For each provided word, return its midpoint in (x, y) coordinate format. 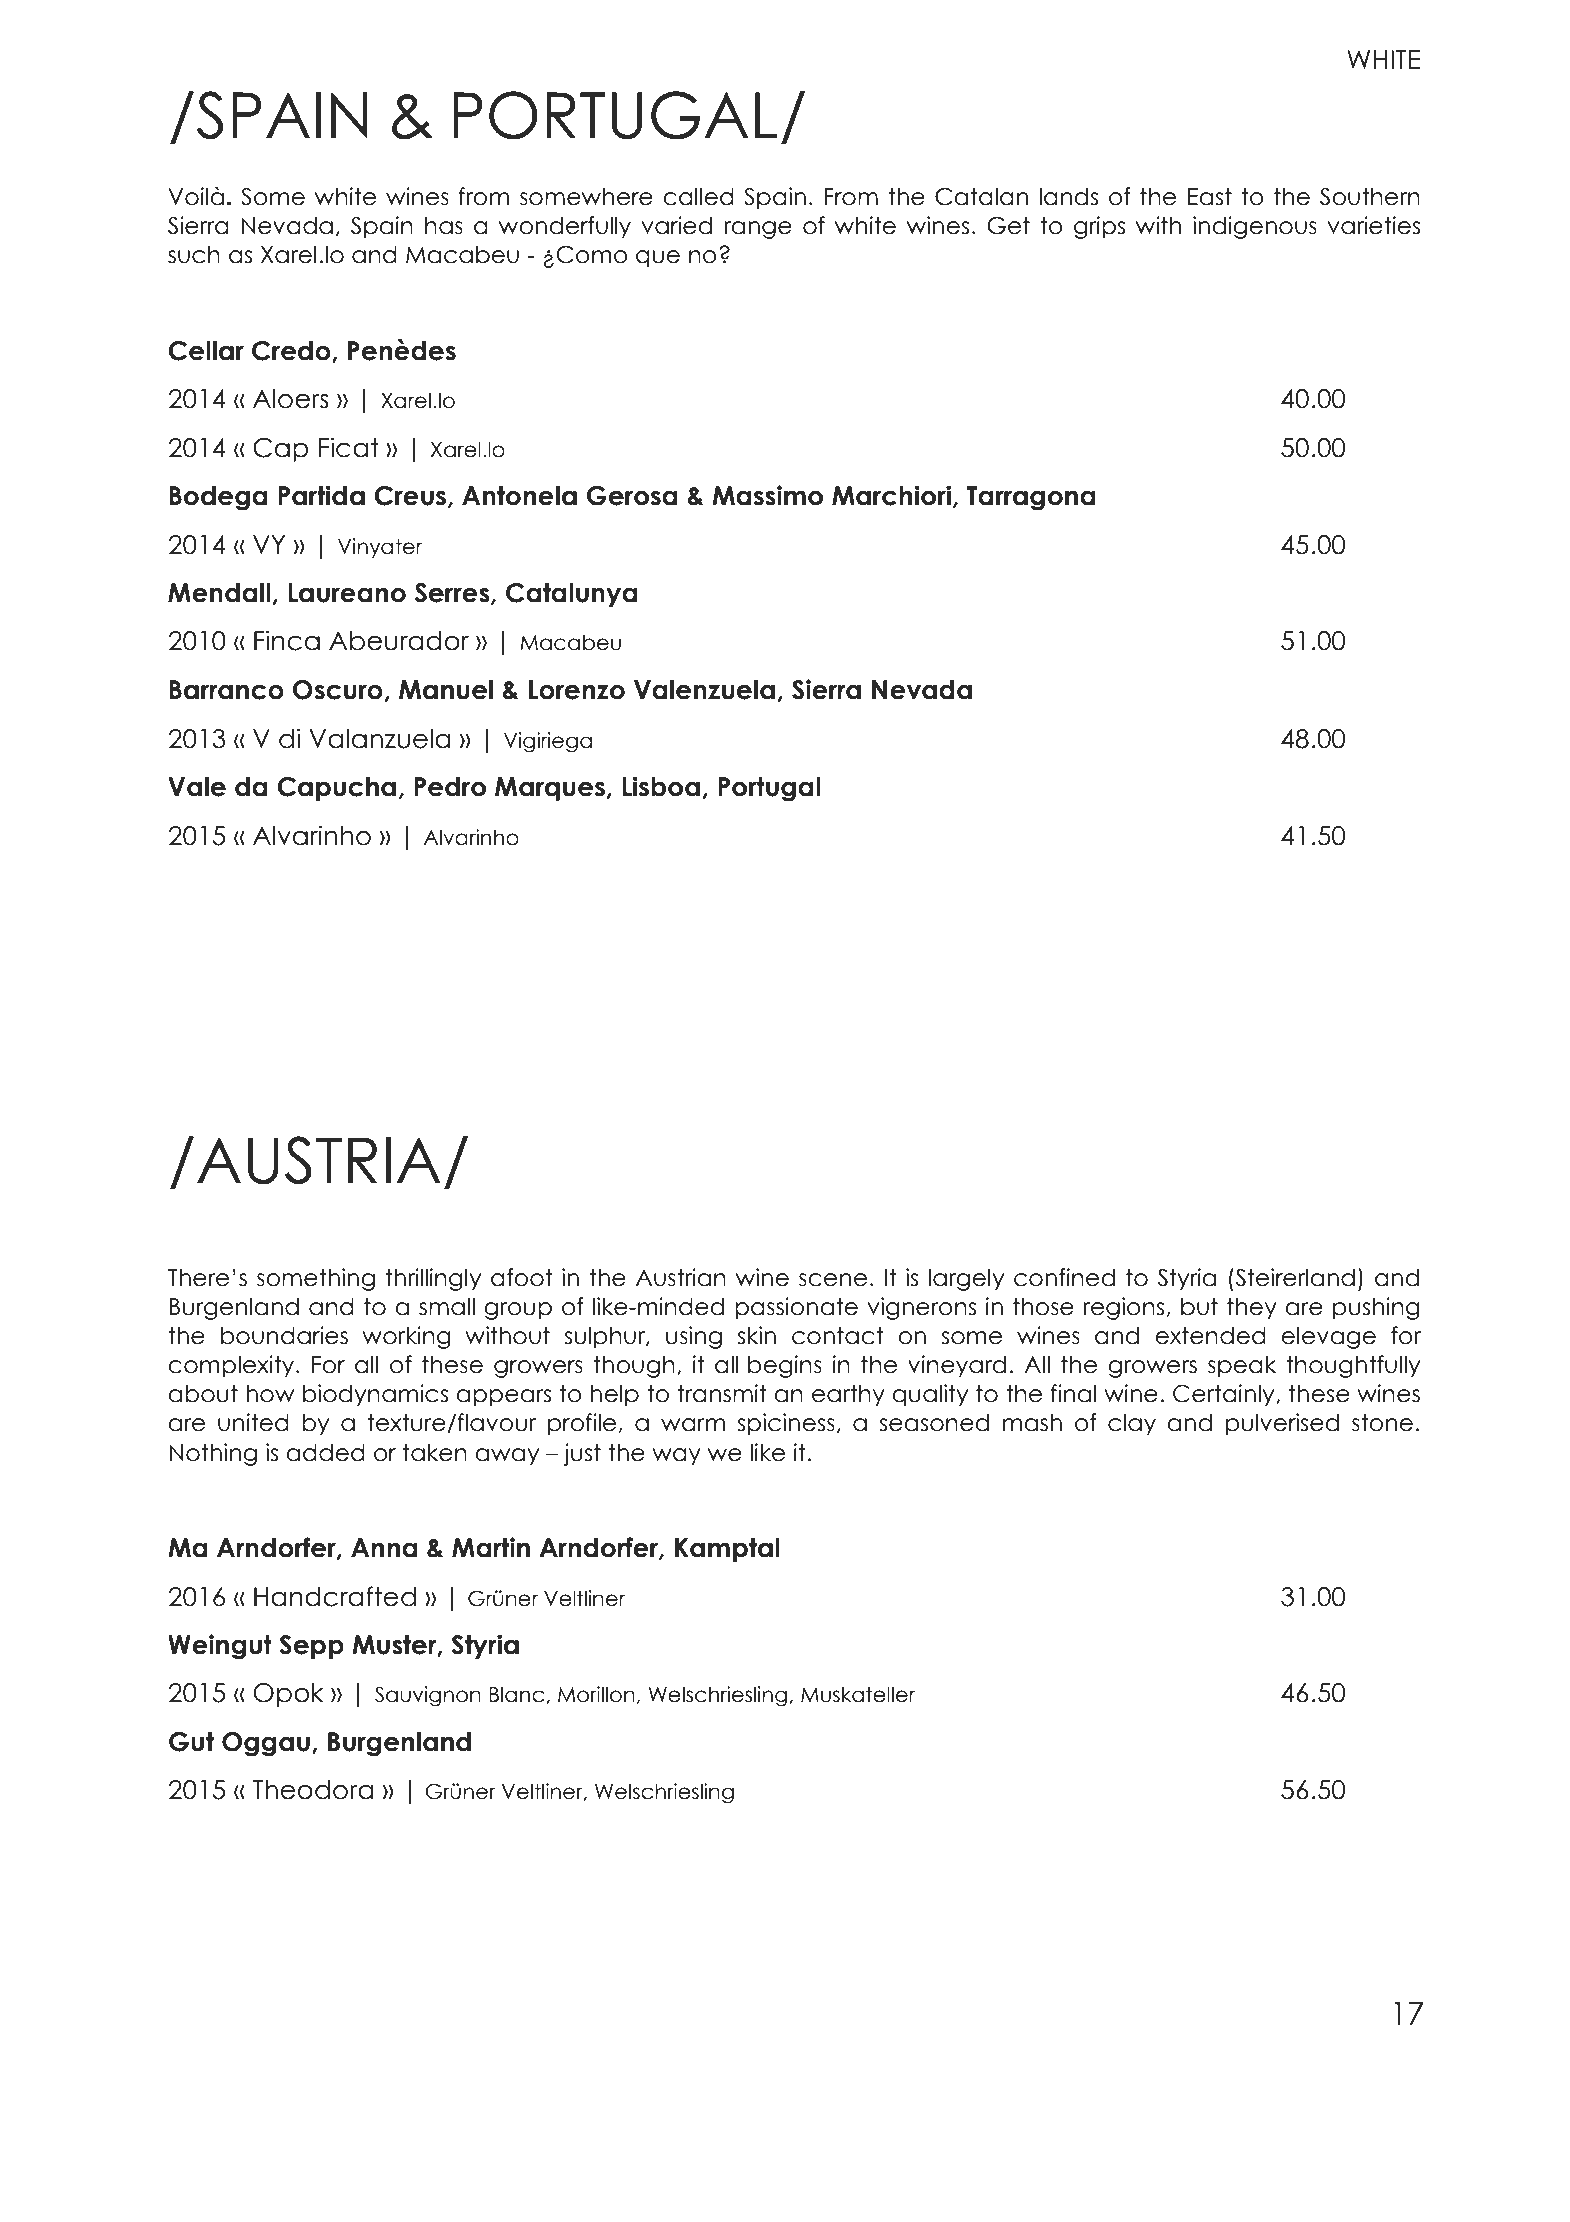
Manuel (446, 690)
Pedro (450, 787)
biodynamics (375, 1395)
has (444, 225)
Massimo (767, 495)
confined (1064, 1277)
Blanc (518, 1695)
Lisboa (661, 786)
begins (785, 1366)
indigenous (1255, 227)
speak (1242, 1367)
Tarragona (1031, 498)
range (758, 230)
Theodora (312, 1790)
